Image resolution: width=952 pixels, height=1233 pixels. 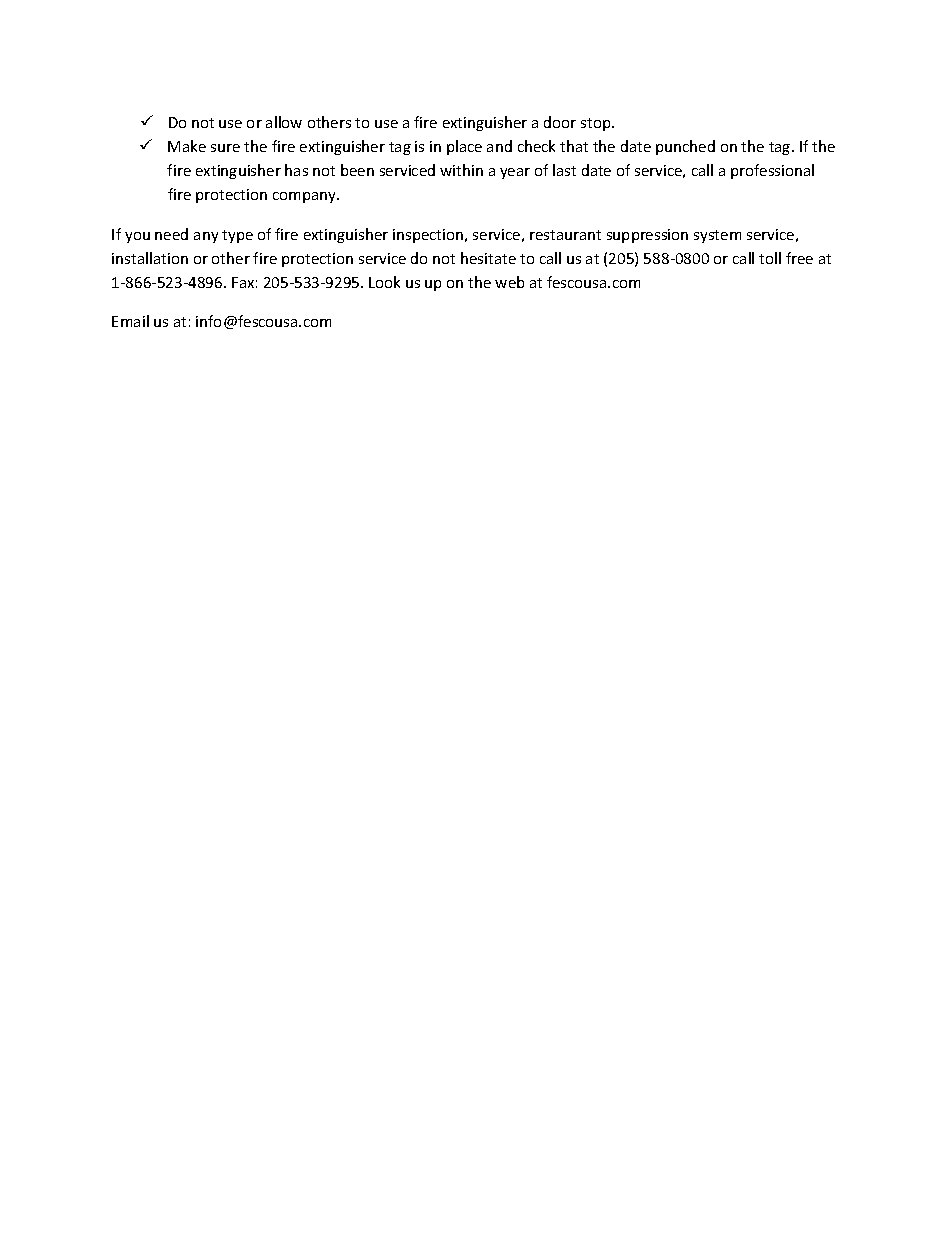 I want to click on year, so click(x=515, y=173).
